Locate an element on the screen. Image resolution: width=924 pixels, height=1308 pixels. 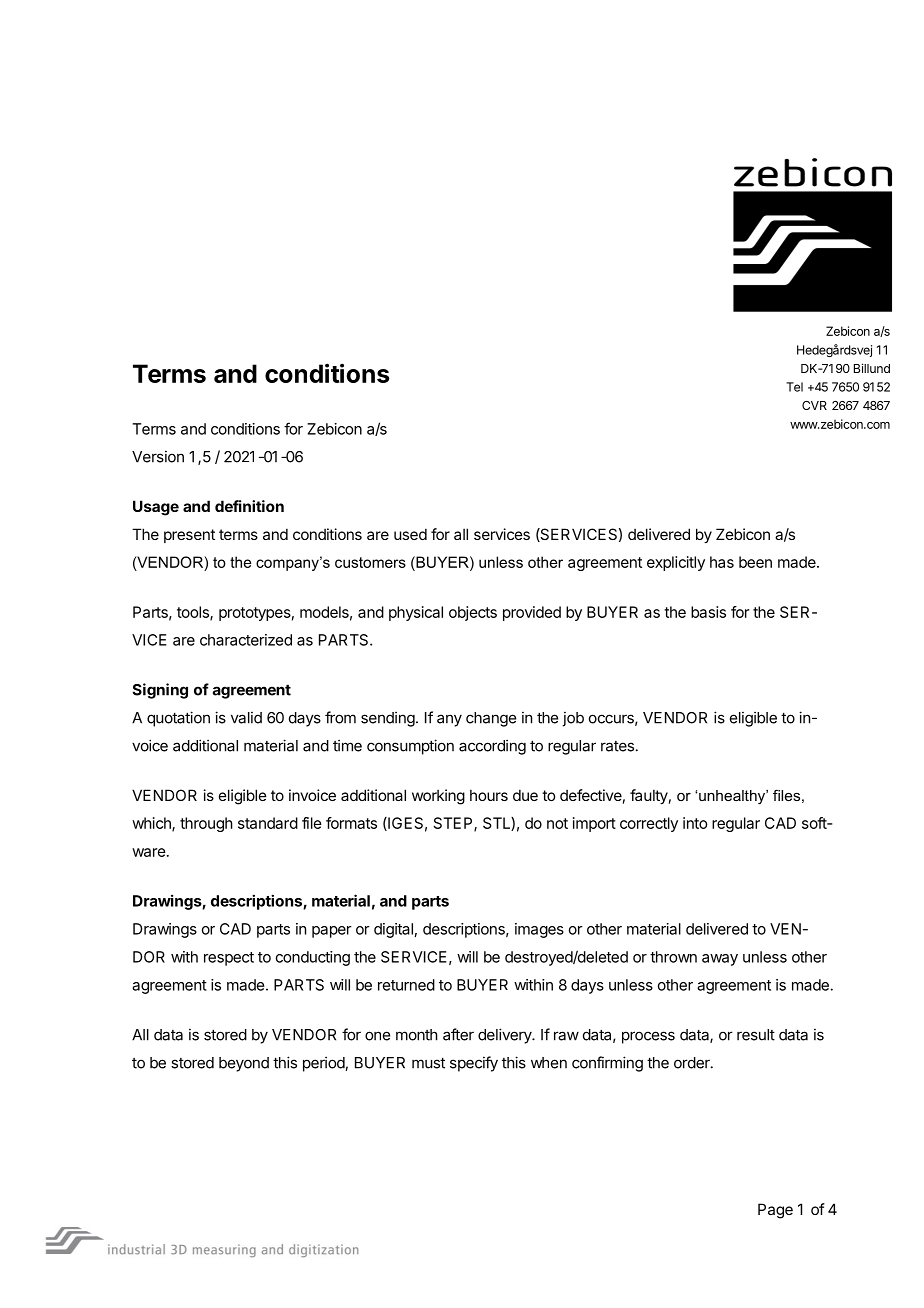
Tel is located at coordinates (794, 387).
